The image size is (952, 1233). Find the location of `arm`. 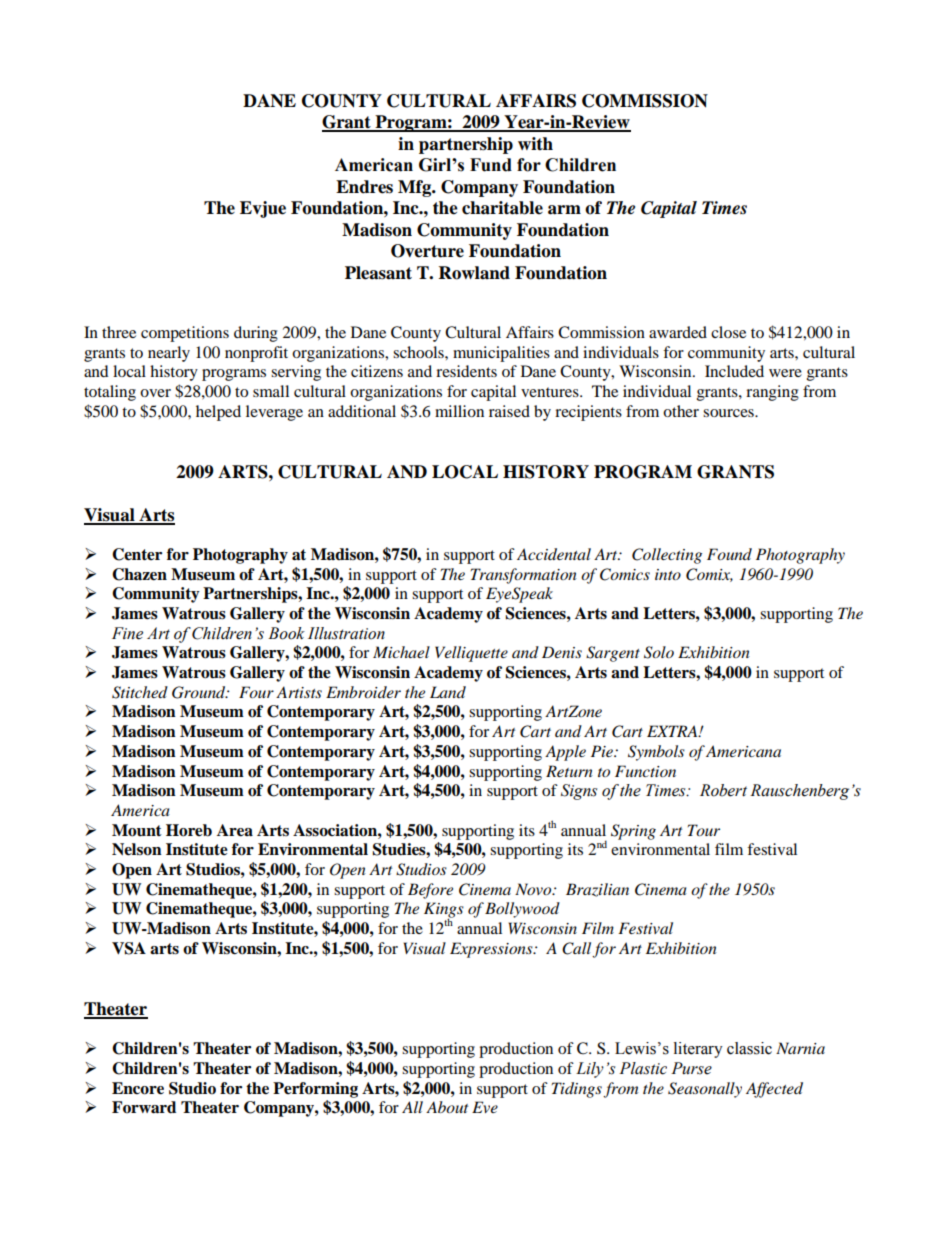

arm is located at coordinates (564, 210).
